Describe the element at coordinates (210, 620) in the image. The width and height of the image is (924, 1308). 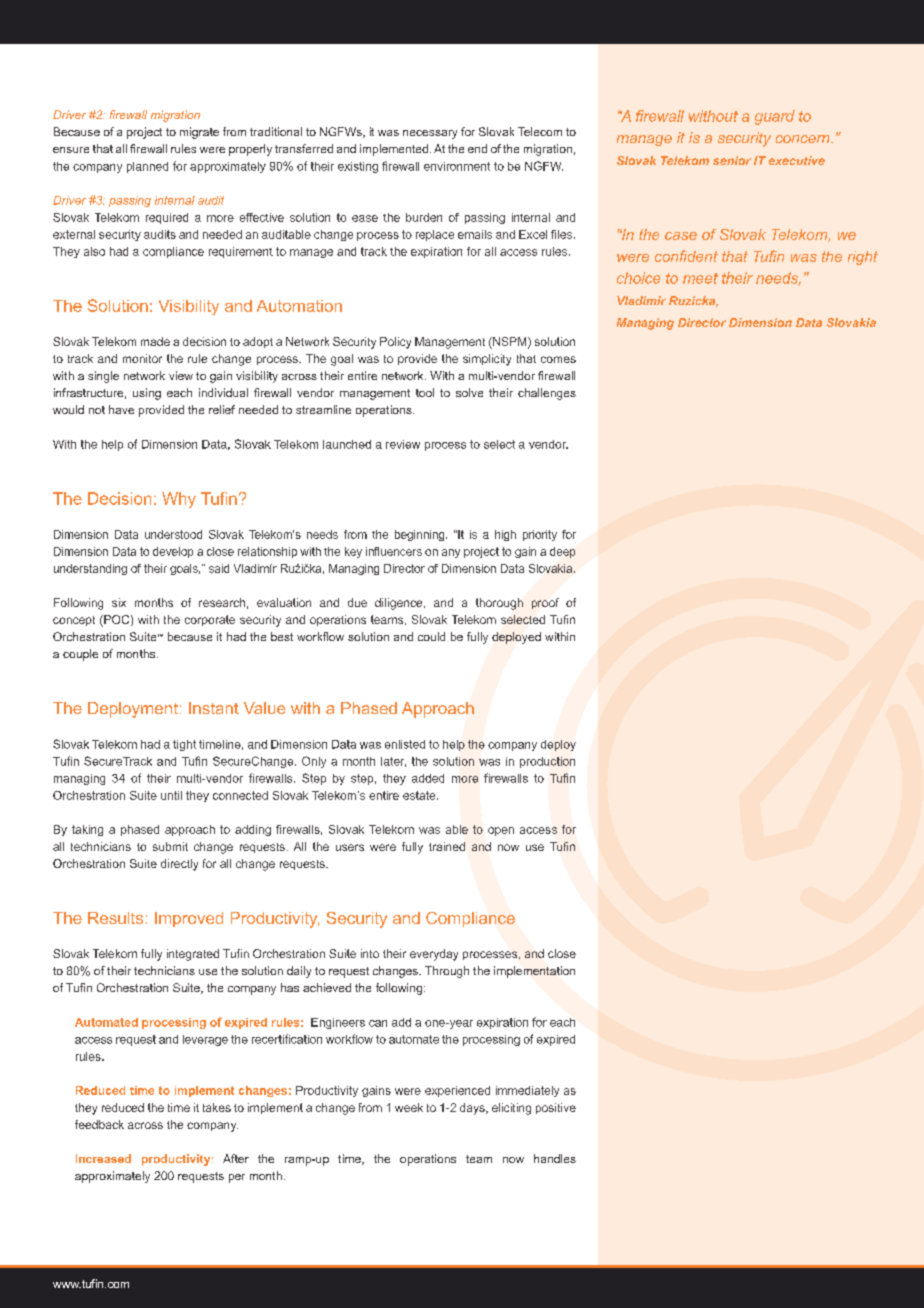
I see `corporate` at that location.
